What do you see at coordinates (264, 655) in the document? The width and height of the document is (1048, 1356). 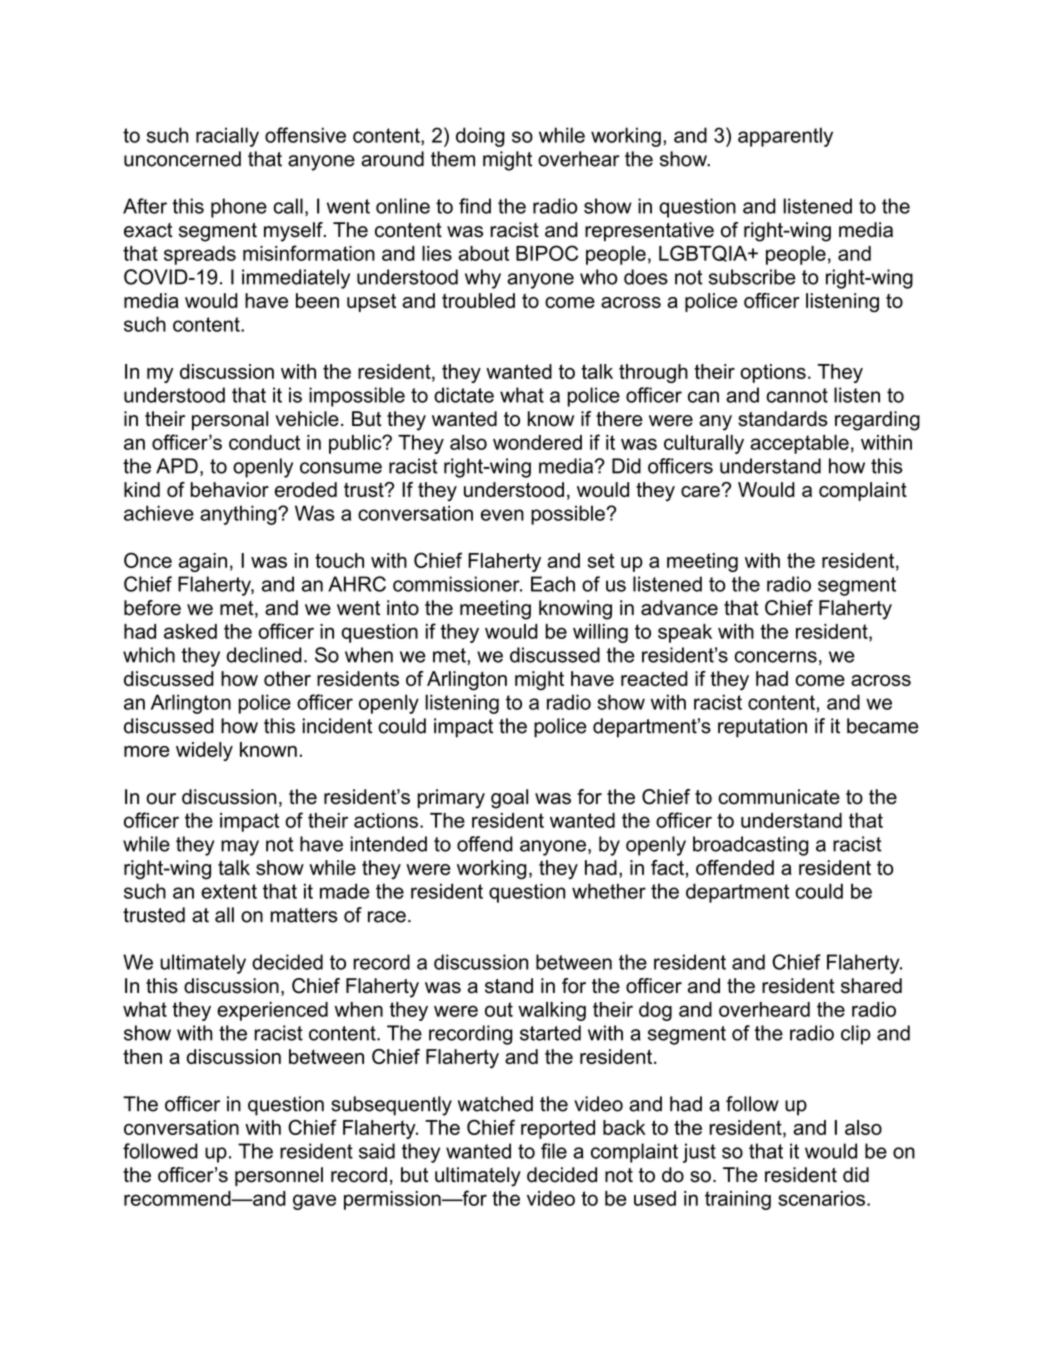 I see `declined` at bounding box center [264, 655].
